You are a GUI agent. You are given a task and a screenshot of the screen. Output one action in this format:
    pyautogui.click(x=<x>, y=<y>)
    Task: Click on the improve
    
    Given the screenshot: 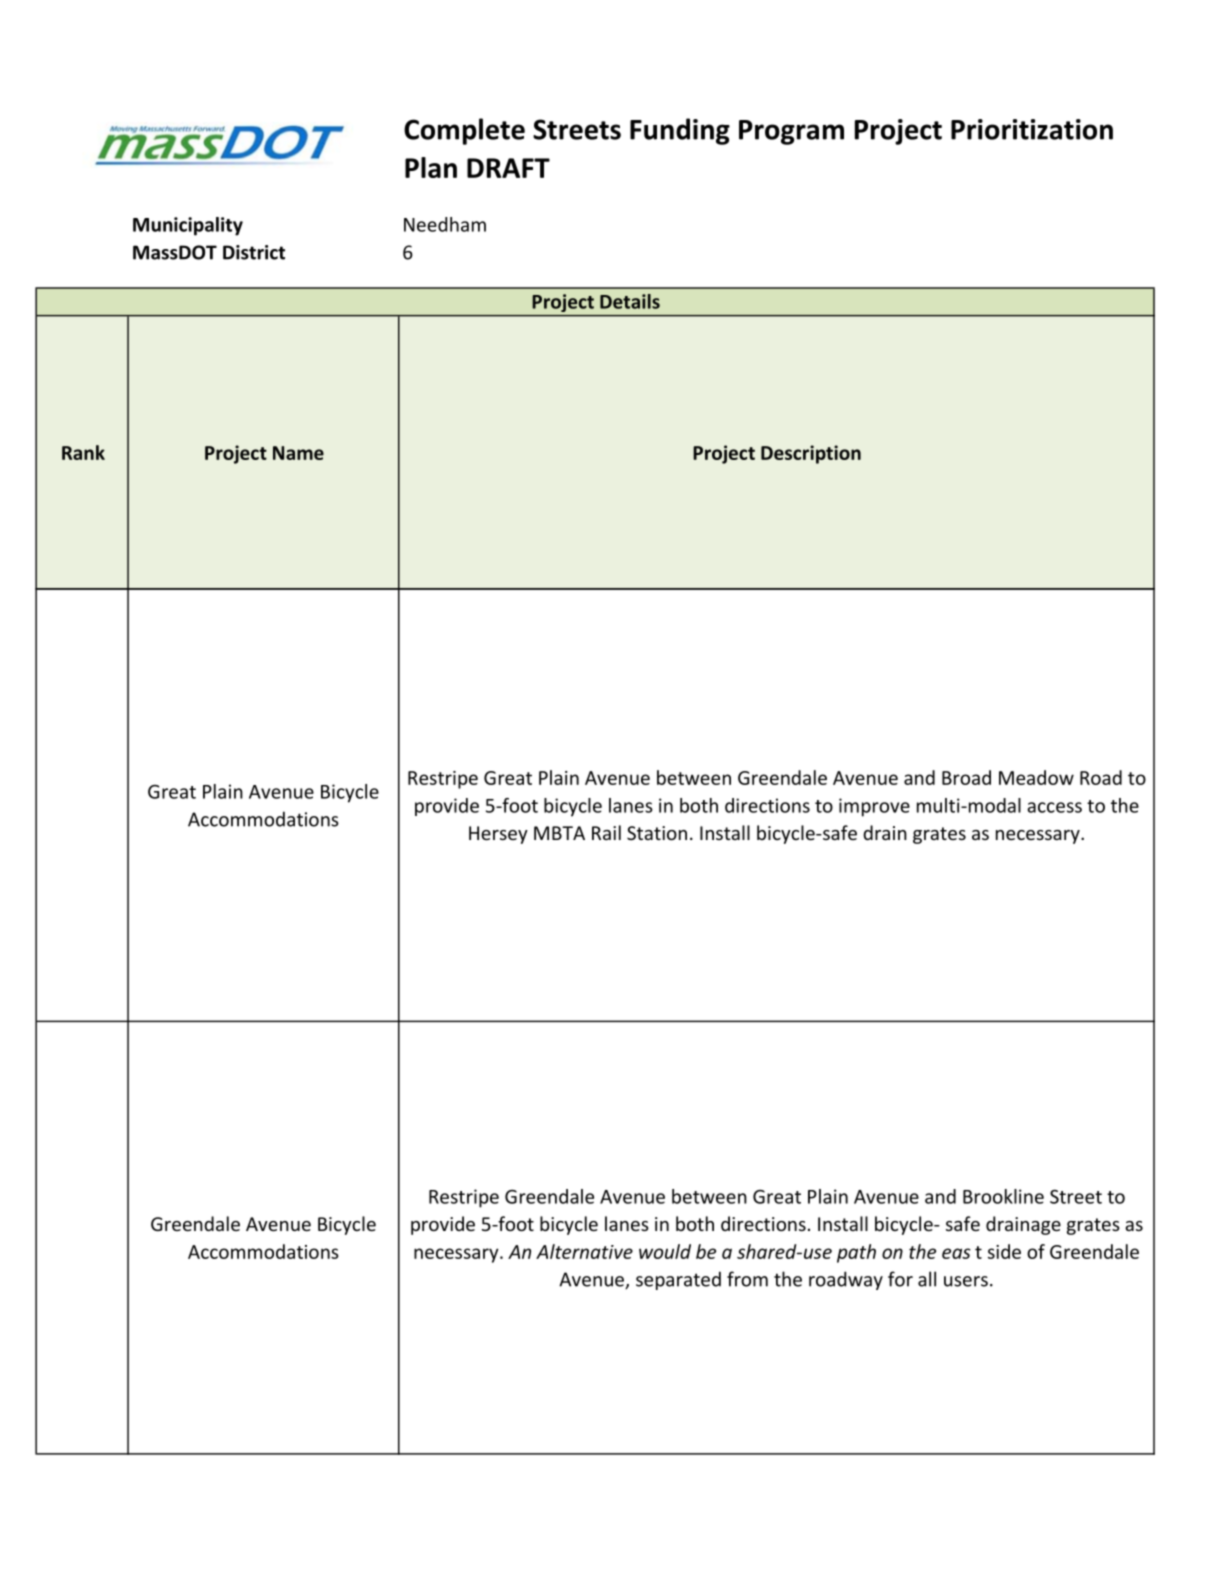 What is the action you would take?
    pyautogui.click(x=874, y=807)
